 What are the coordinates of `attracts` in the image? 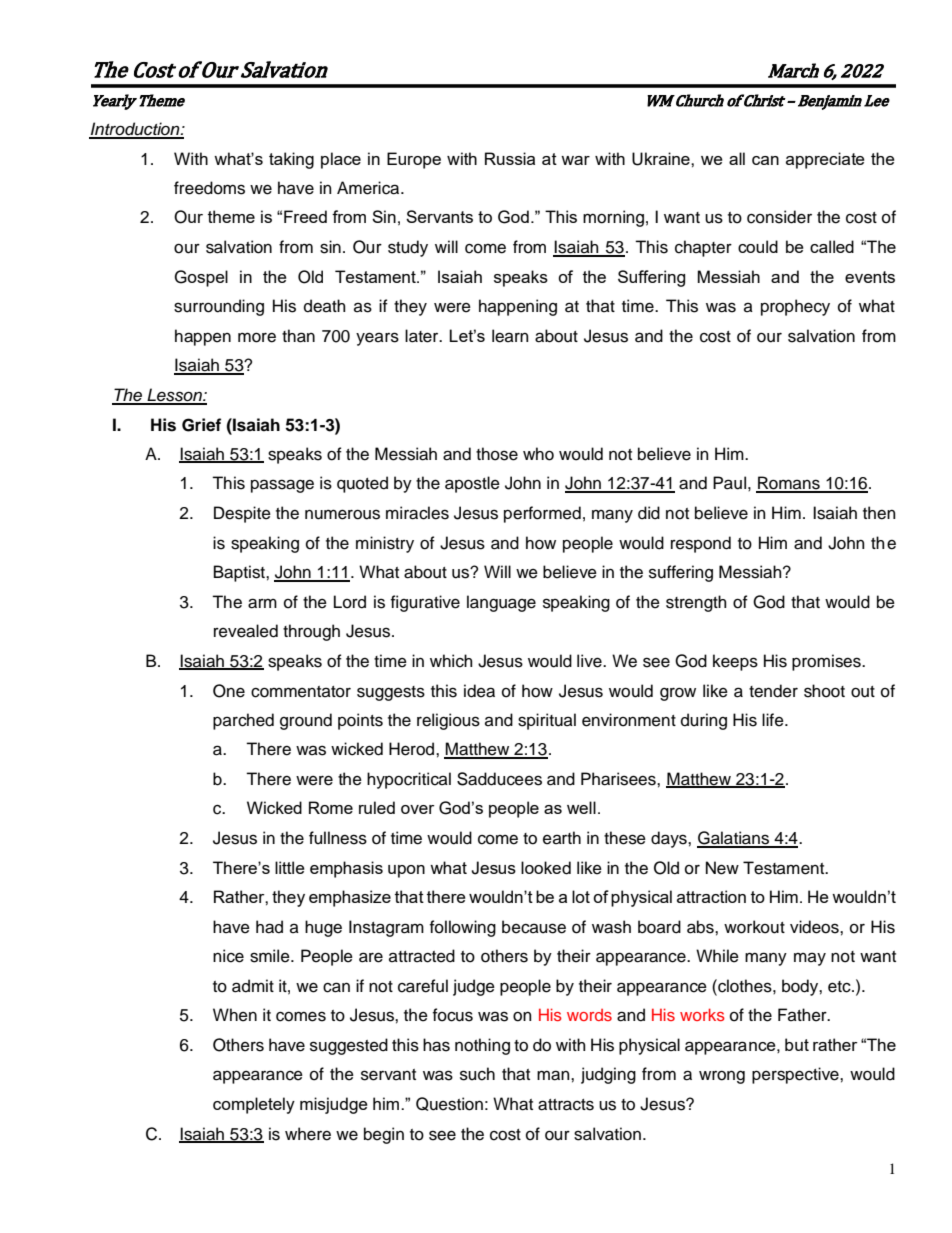 It's located at (566, 1105).
